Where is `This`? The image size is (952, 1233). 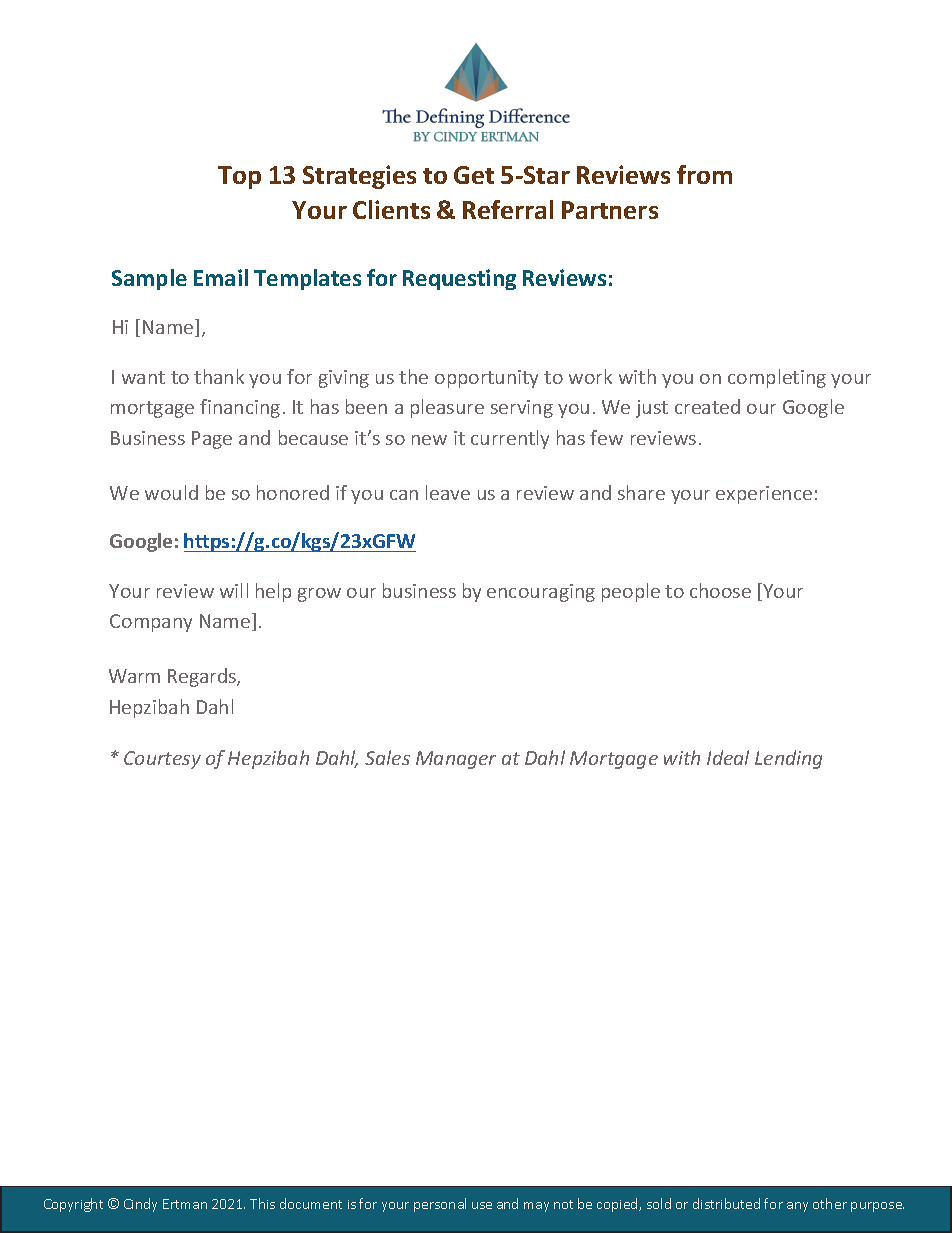 This is located at coordinates (262, 1203).
